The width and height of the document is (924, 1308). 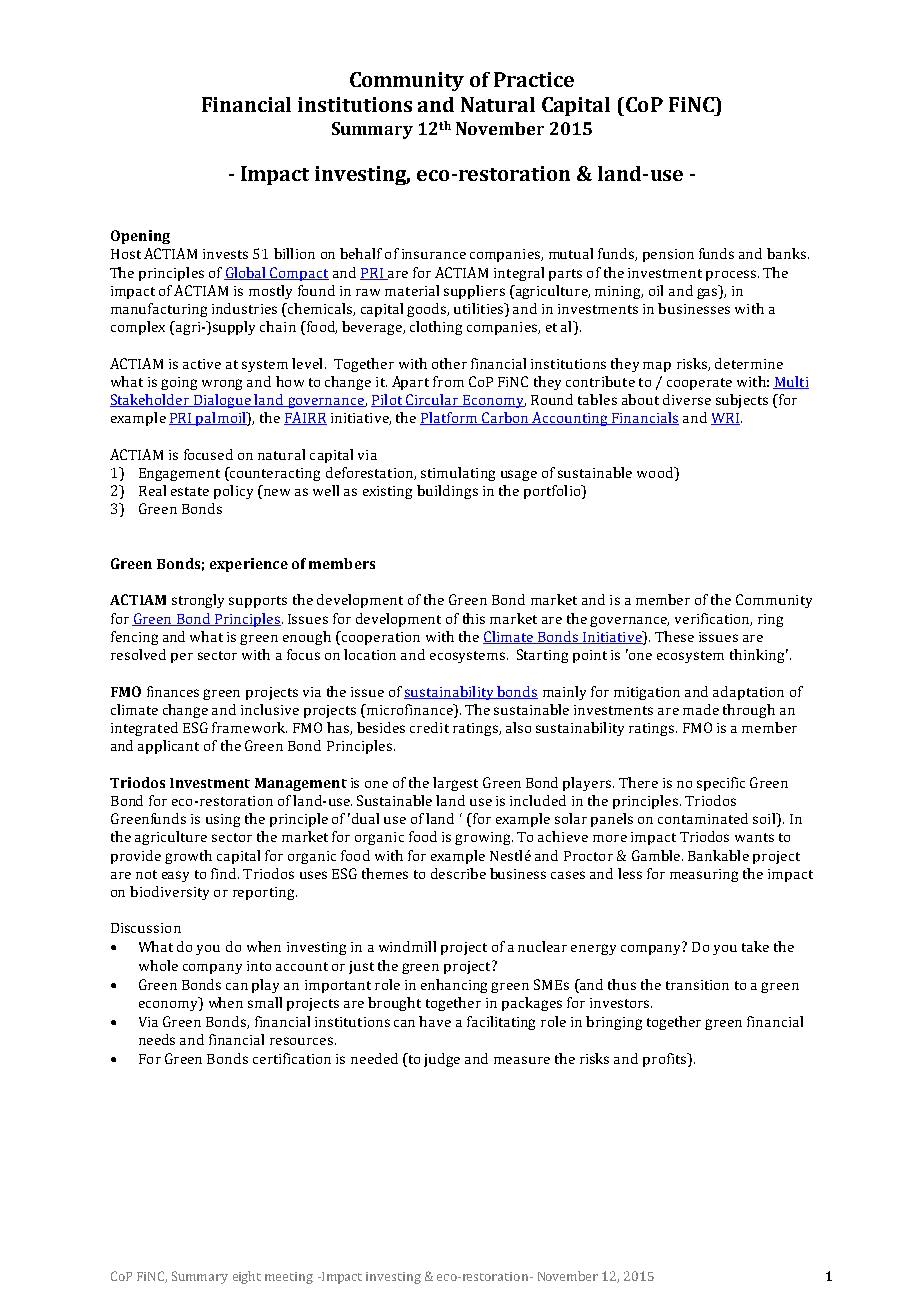 I want to click on microfinance, so click(x=409, y=709).
